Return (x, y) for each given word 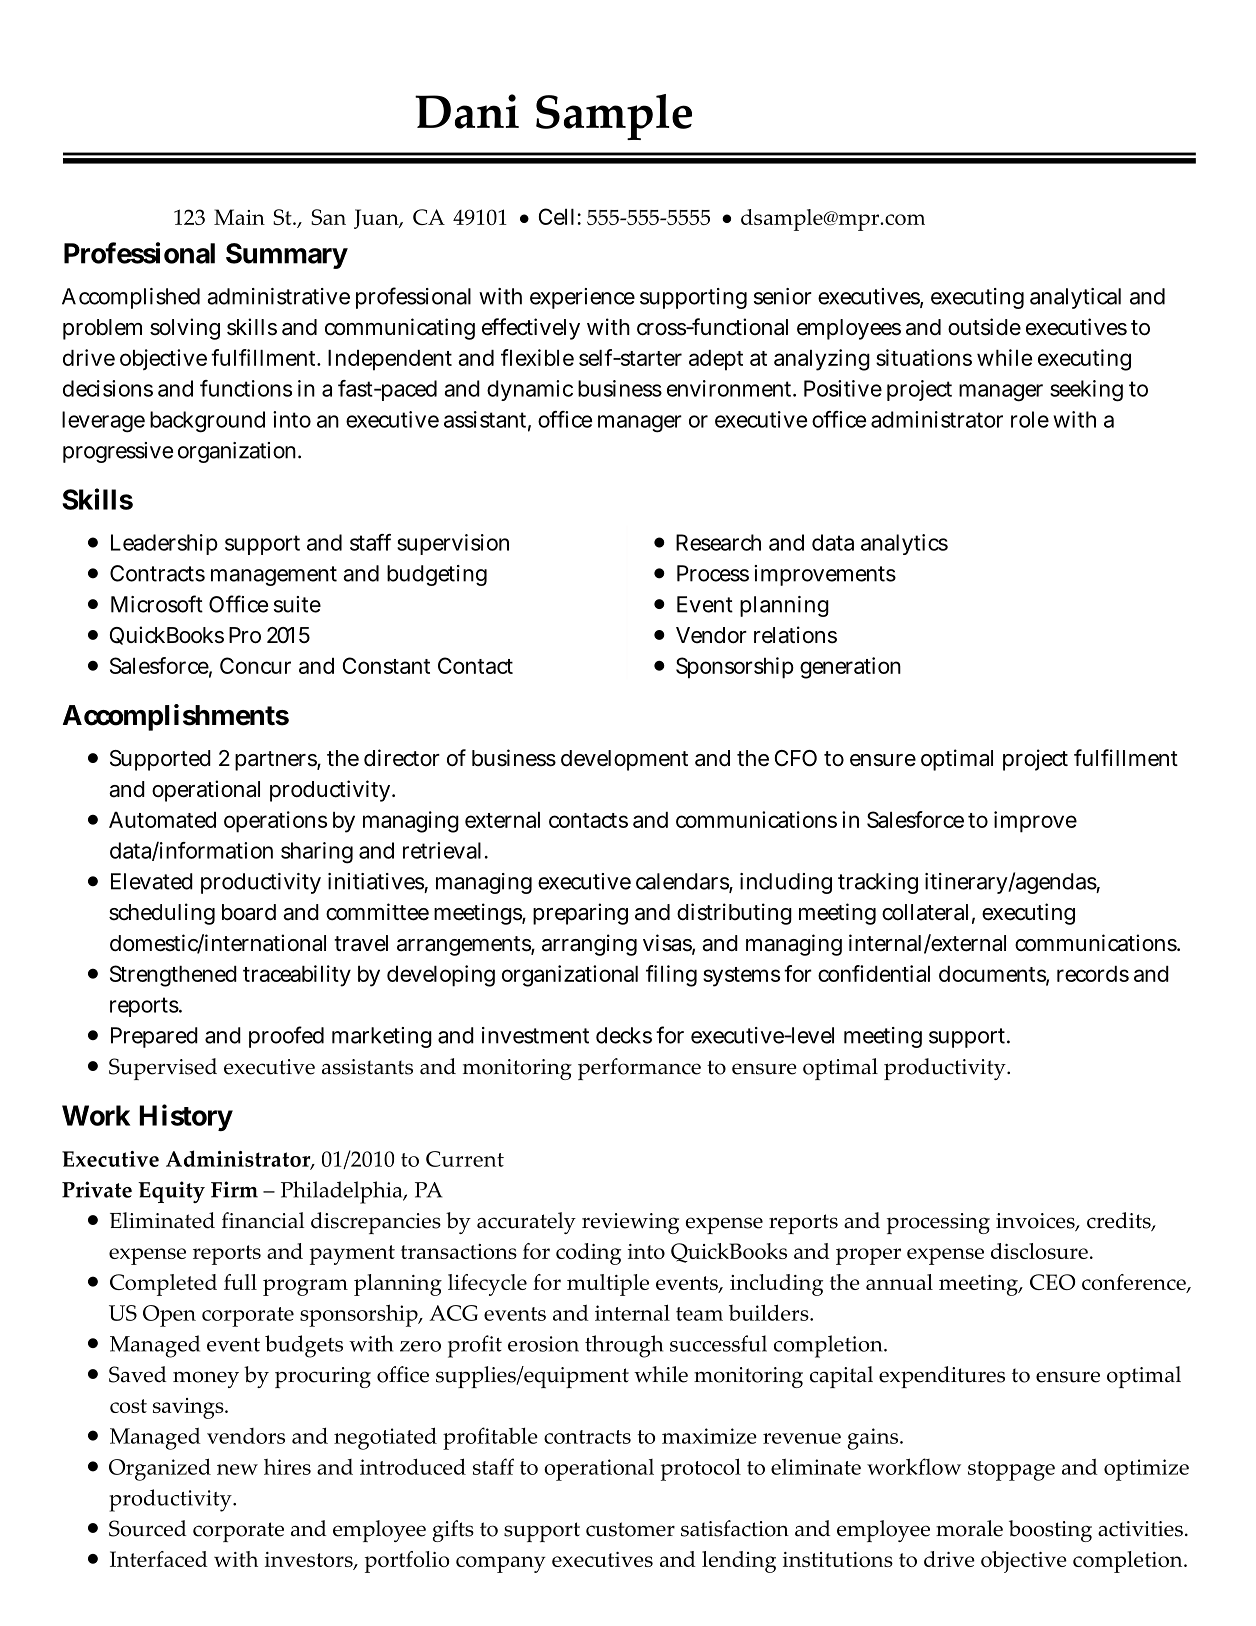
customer (630, 1529)
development (624, 760)
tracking (878, 883)
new (237, 1469)
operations (275, 822)
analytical (1075, 298)
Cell (558, 216)
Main (239, 217)
